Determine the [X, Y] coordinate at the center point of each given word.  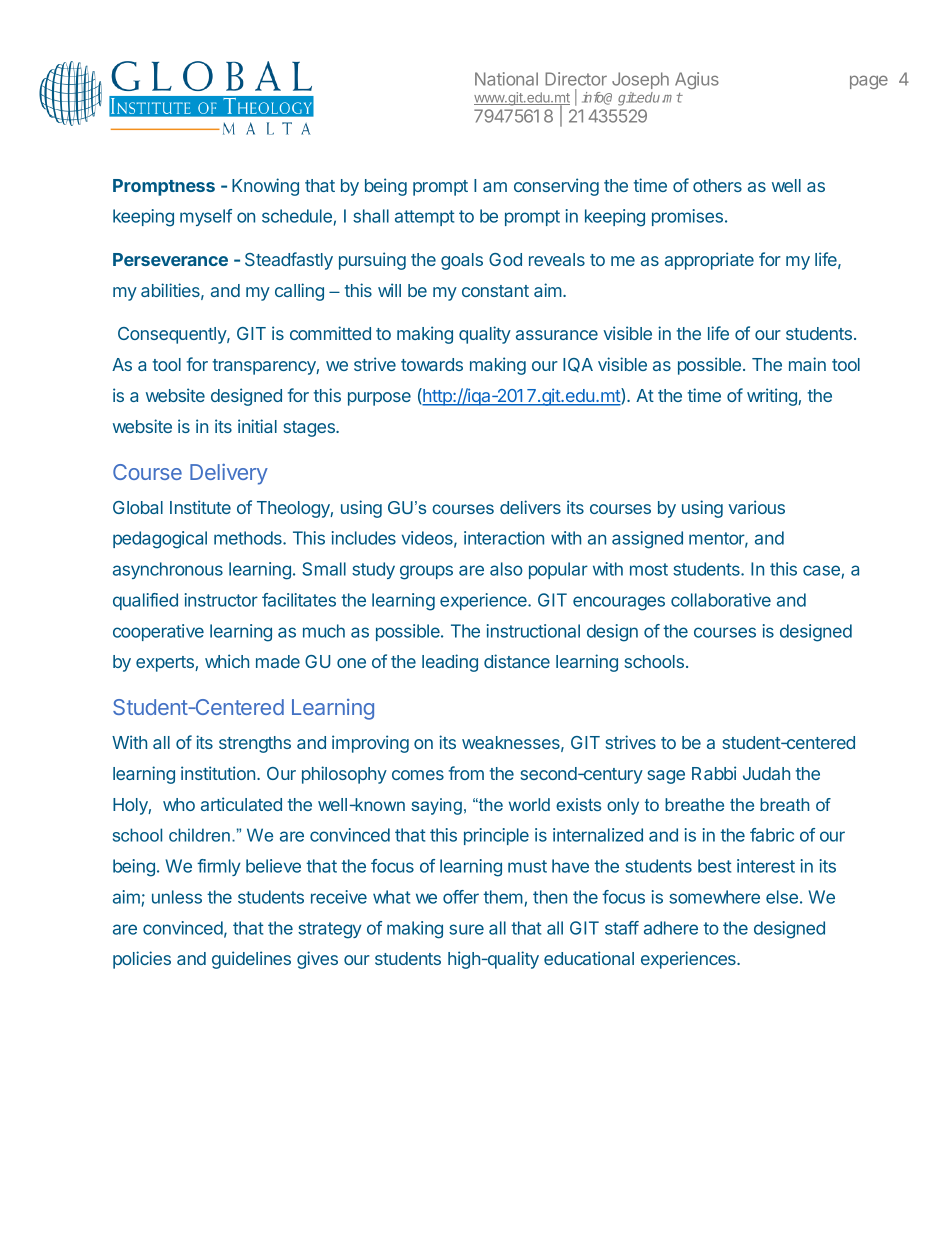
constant [495, 291]
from [466, 773]
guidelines [251, 960]
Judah [766, 773]
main [807, 364]
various [756, 507]
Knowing [265, 187]
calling [299, 292]
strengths [255, 744]
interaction [504, 538]
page [869, 82]
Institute [200, 507]
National [506, 79]
